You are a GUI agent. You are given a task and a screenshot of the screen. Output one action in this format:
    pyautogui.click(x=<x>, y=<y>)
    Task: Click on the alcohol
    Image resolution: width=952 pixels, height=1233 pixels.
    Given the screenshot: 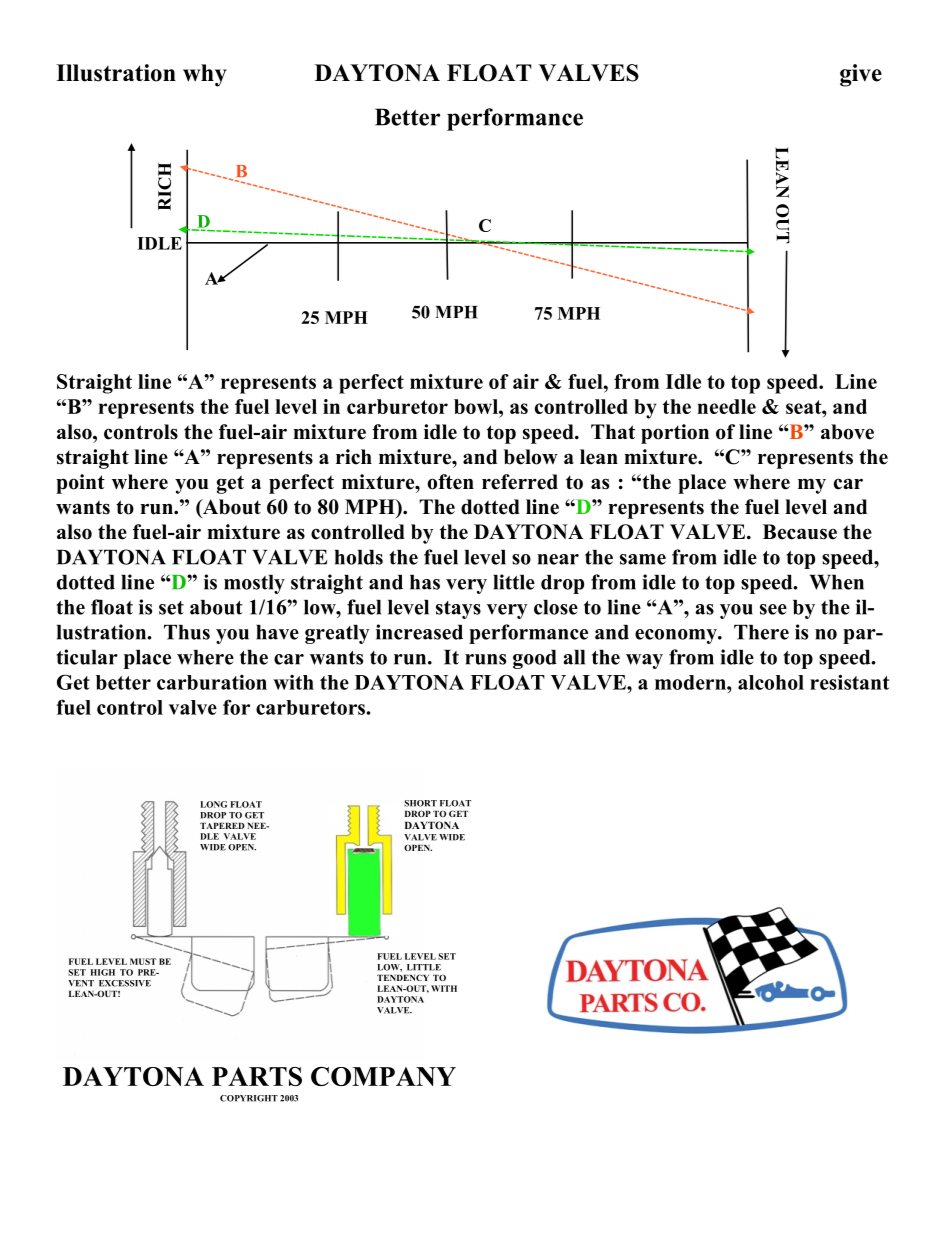 What is the action you would take?
    pyautogui.click(x=771, y=682)
